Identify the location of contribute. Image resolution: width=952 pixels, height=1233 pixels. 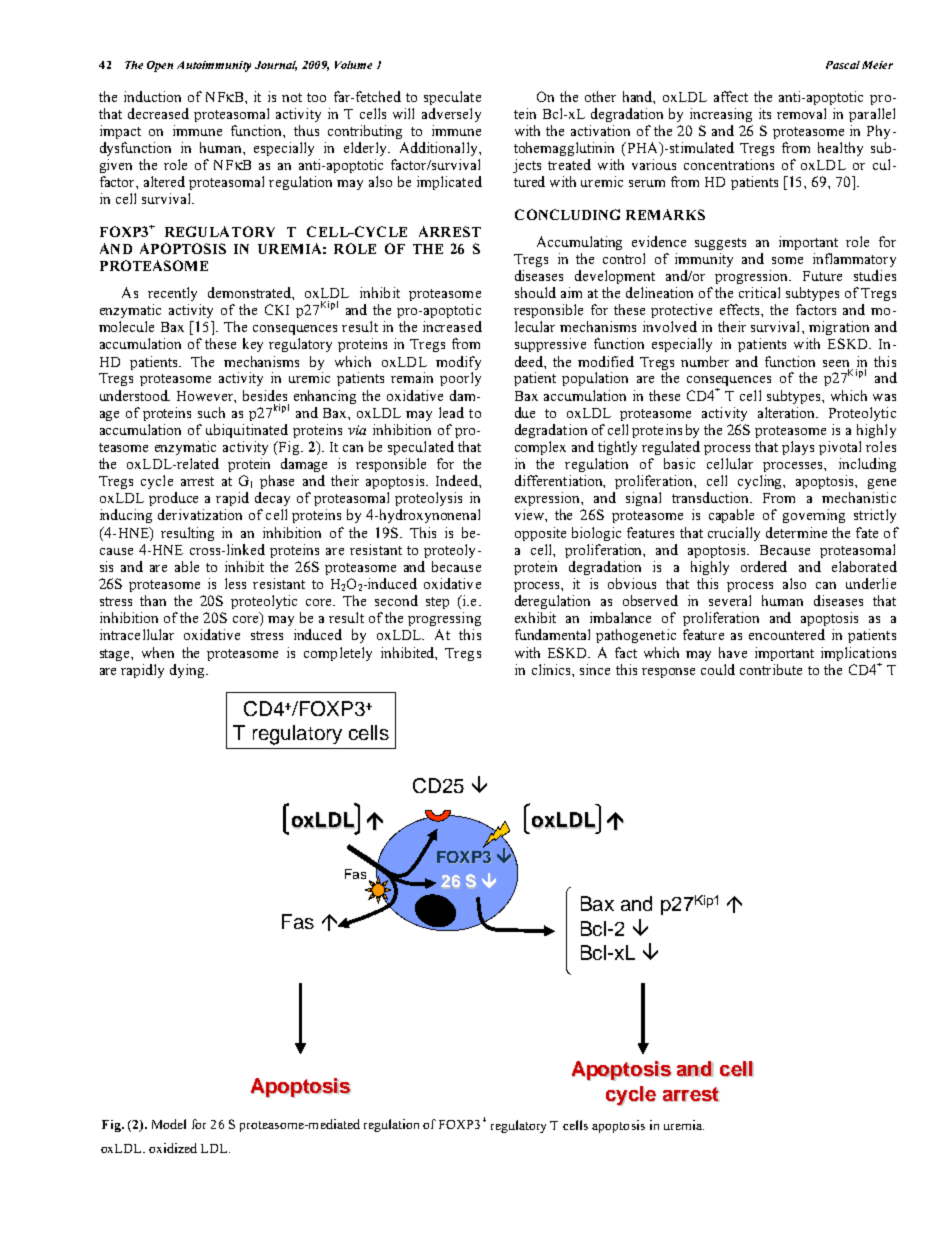
(771, 669).
